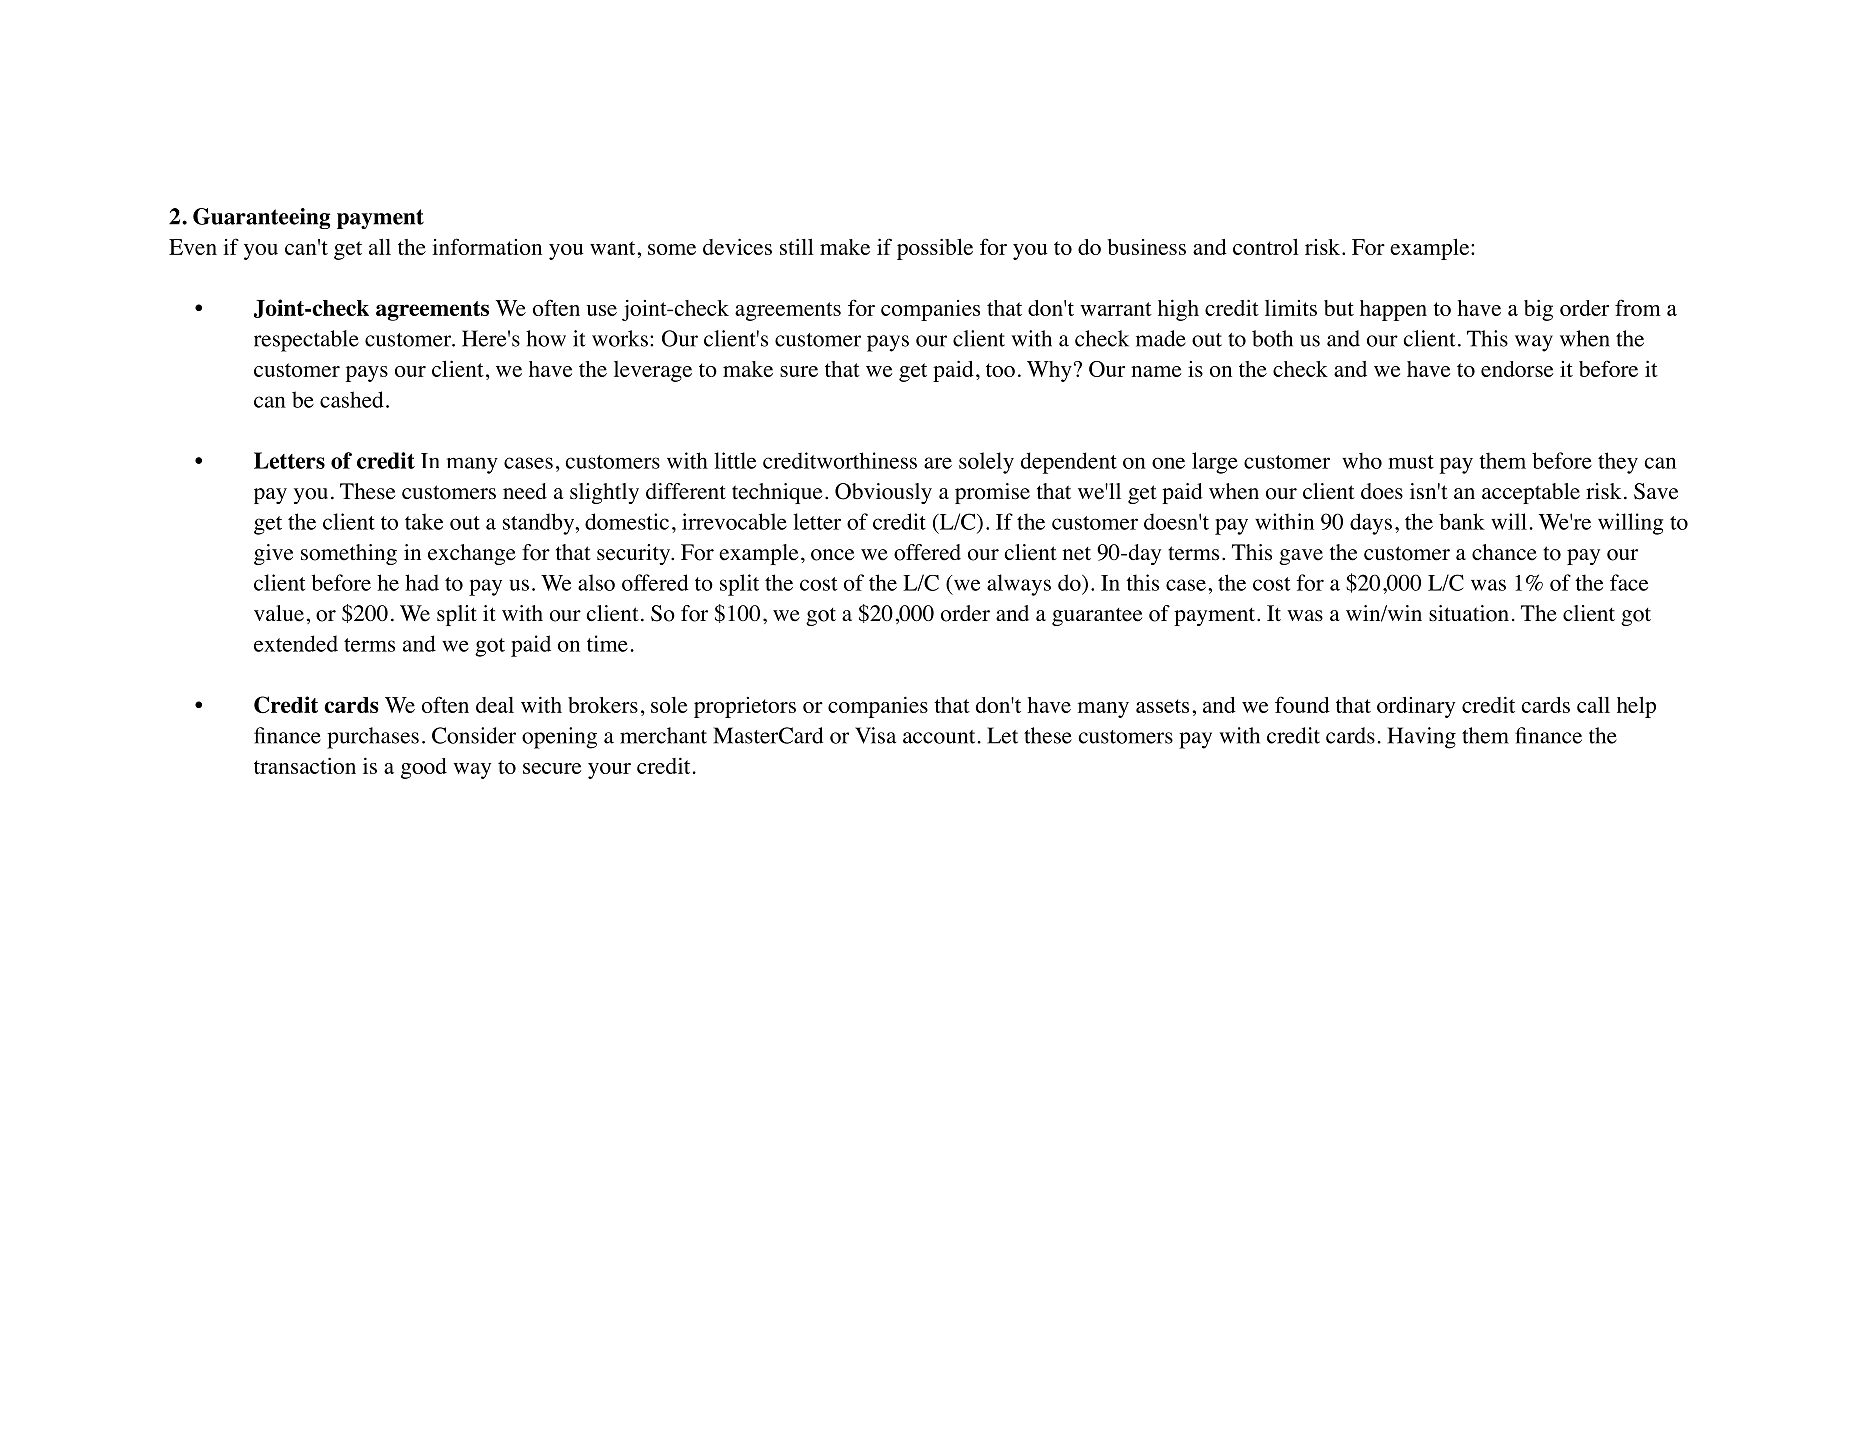  What do you see at coordinates (424, 521) in the page?
I see `take` at bounding box center [424, 521].
